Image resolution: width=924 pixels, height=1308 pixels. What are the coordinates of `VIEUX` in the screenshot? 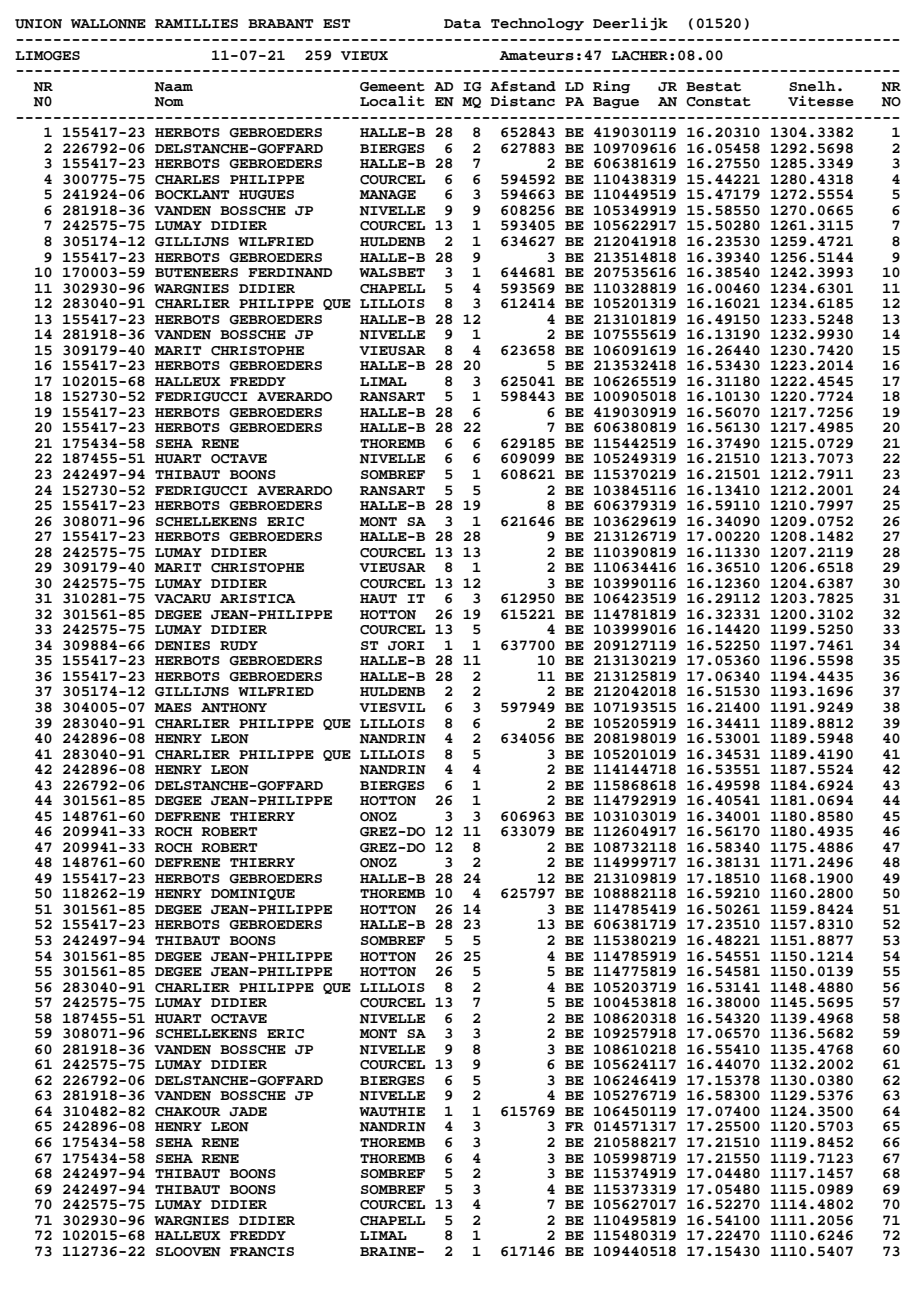 It's located at (364, 56).
